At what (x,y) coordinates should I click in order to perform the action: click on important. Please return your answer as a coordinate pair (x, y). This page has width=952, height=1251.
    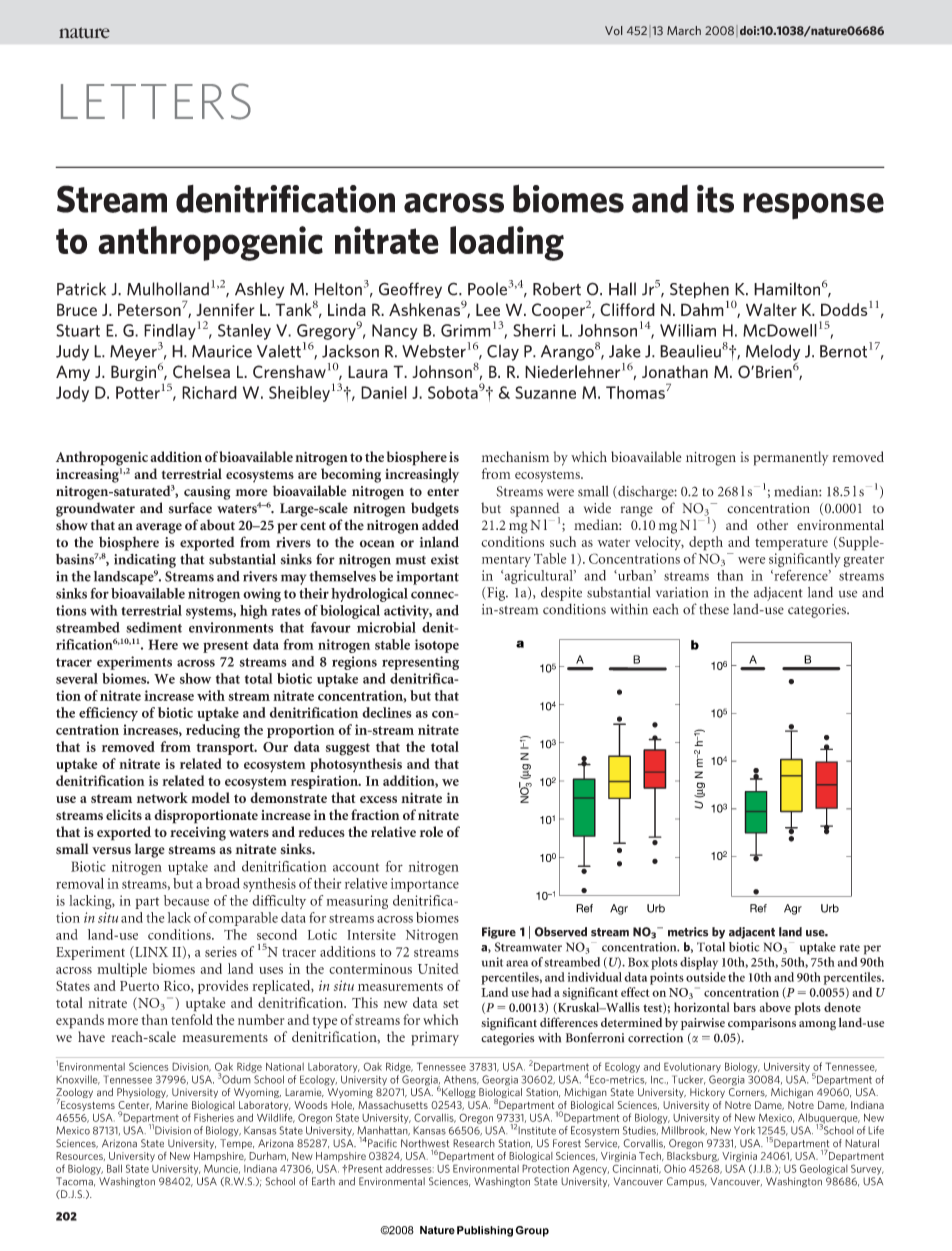
    Looking at the image, I should click on (428, 578).
